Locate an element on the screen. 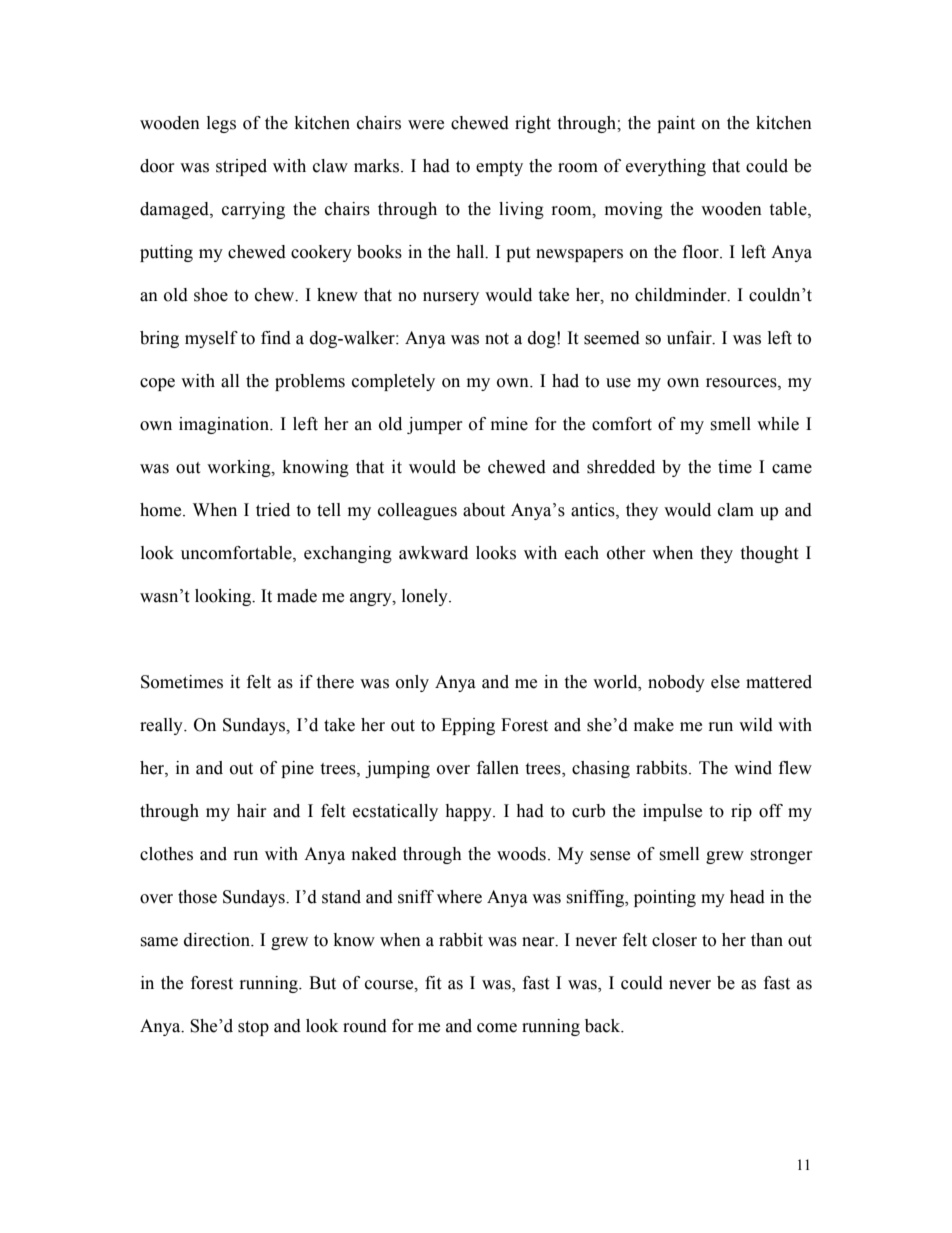 The width and height of the screenshot is (952, 1233). pine is located at coordinates (297, 769).
